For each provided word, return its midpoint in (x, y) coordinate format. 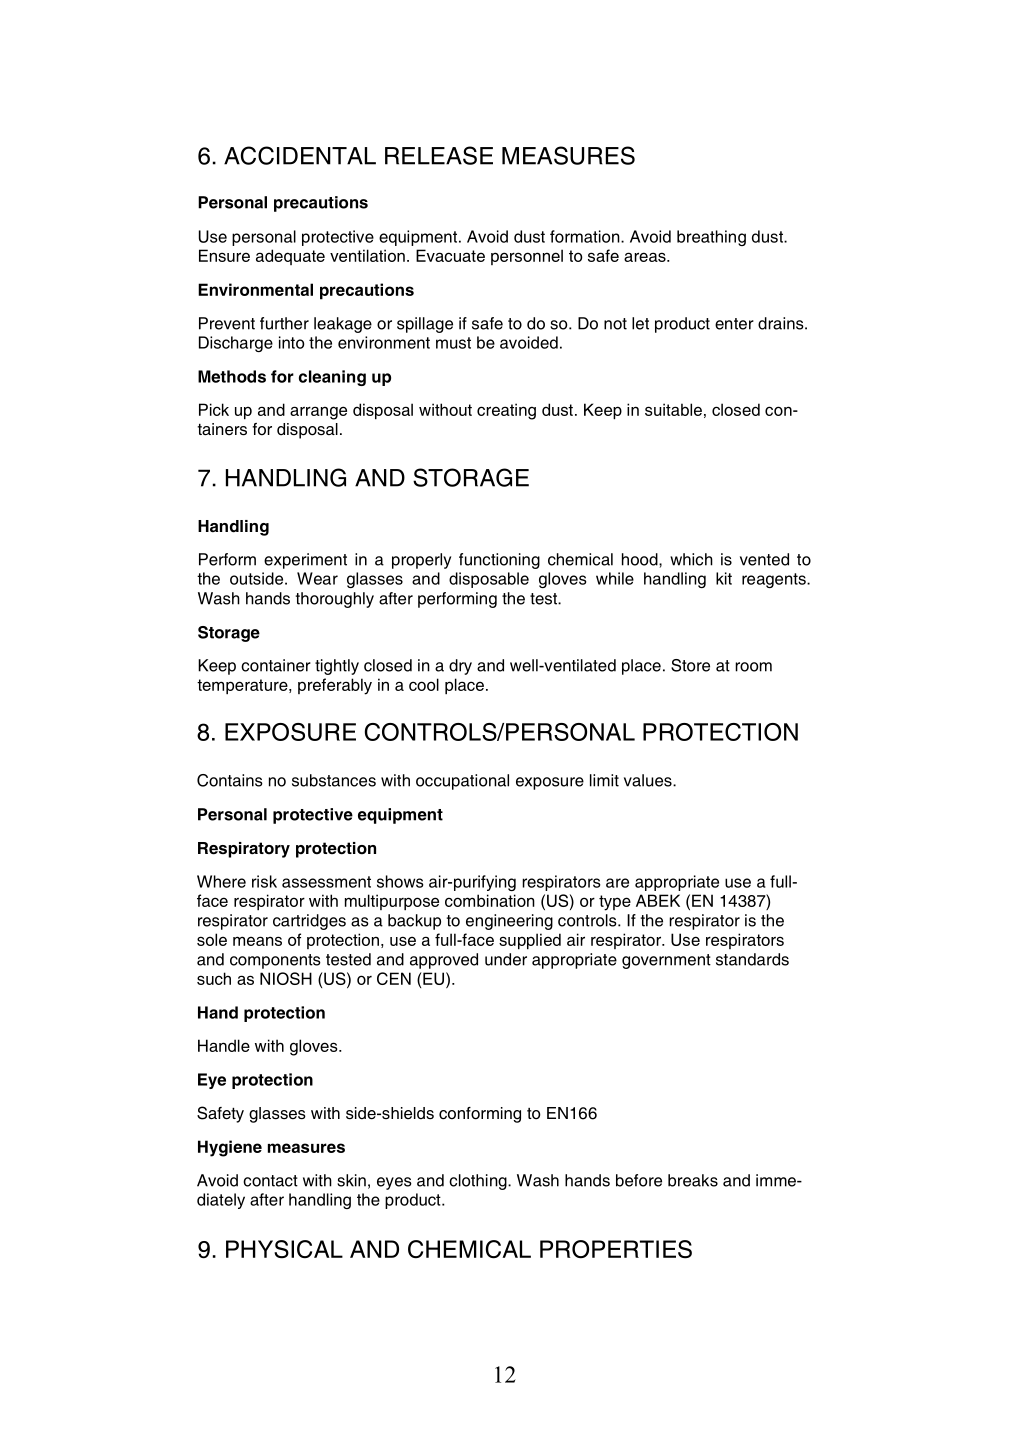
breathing (711, 238)
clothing (479, 1182)
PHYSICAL (284, 1249)
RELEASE (439, 155)
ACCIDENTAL (300, 155)
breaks (693, 1180)
